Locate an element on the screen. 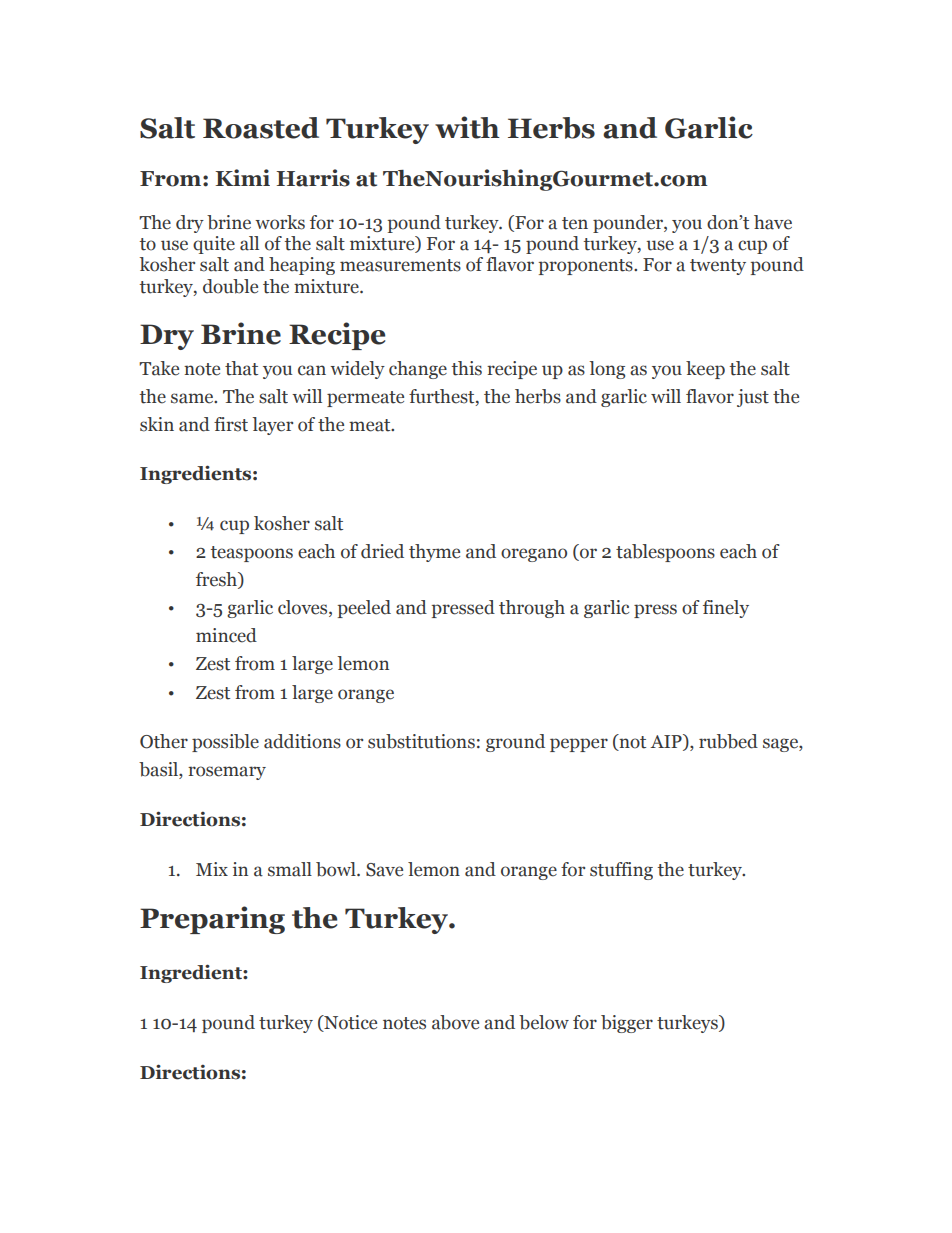  above is located at coordinates (455, 1022).
